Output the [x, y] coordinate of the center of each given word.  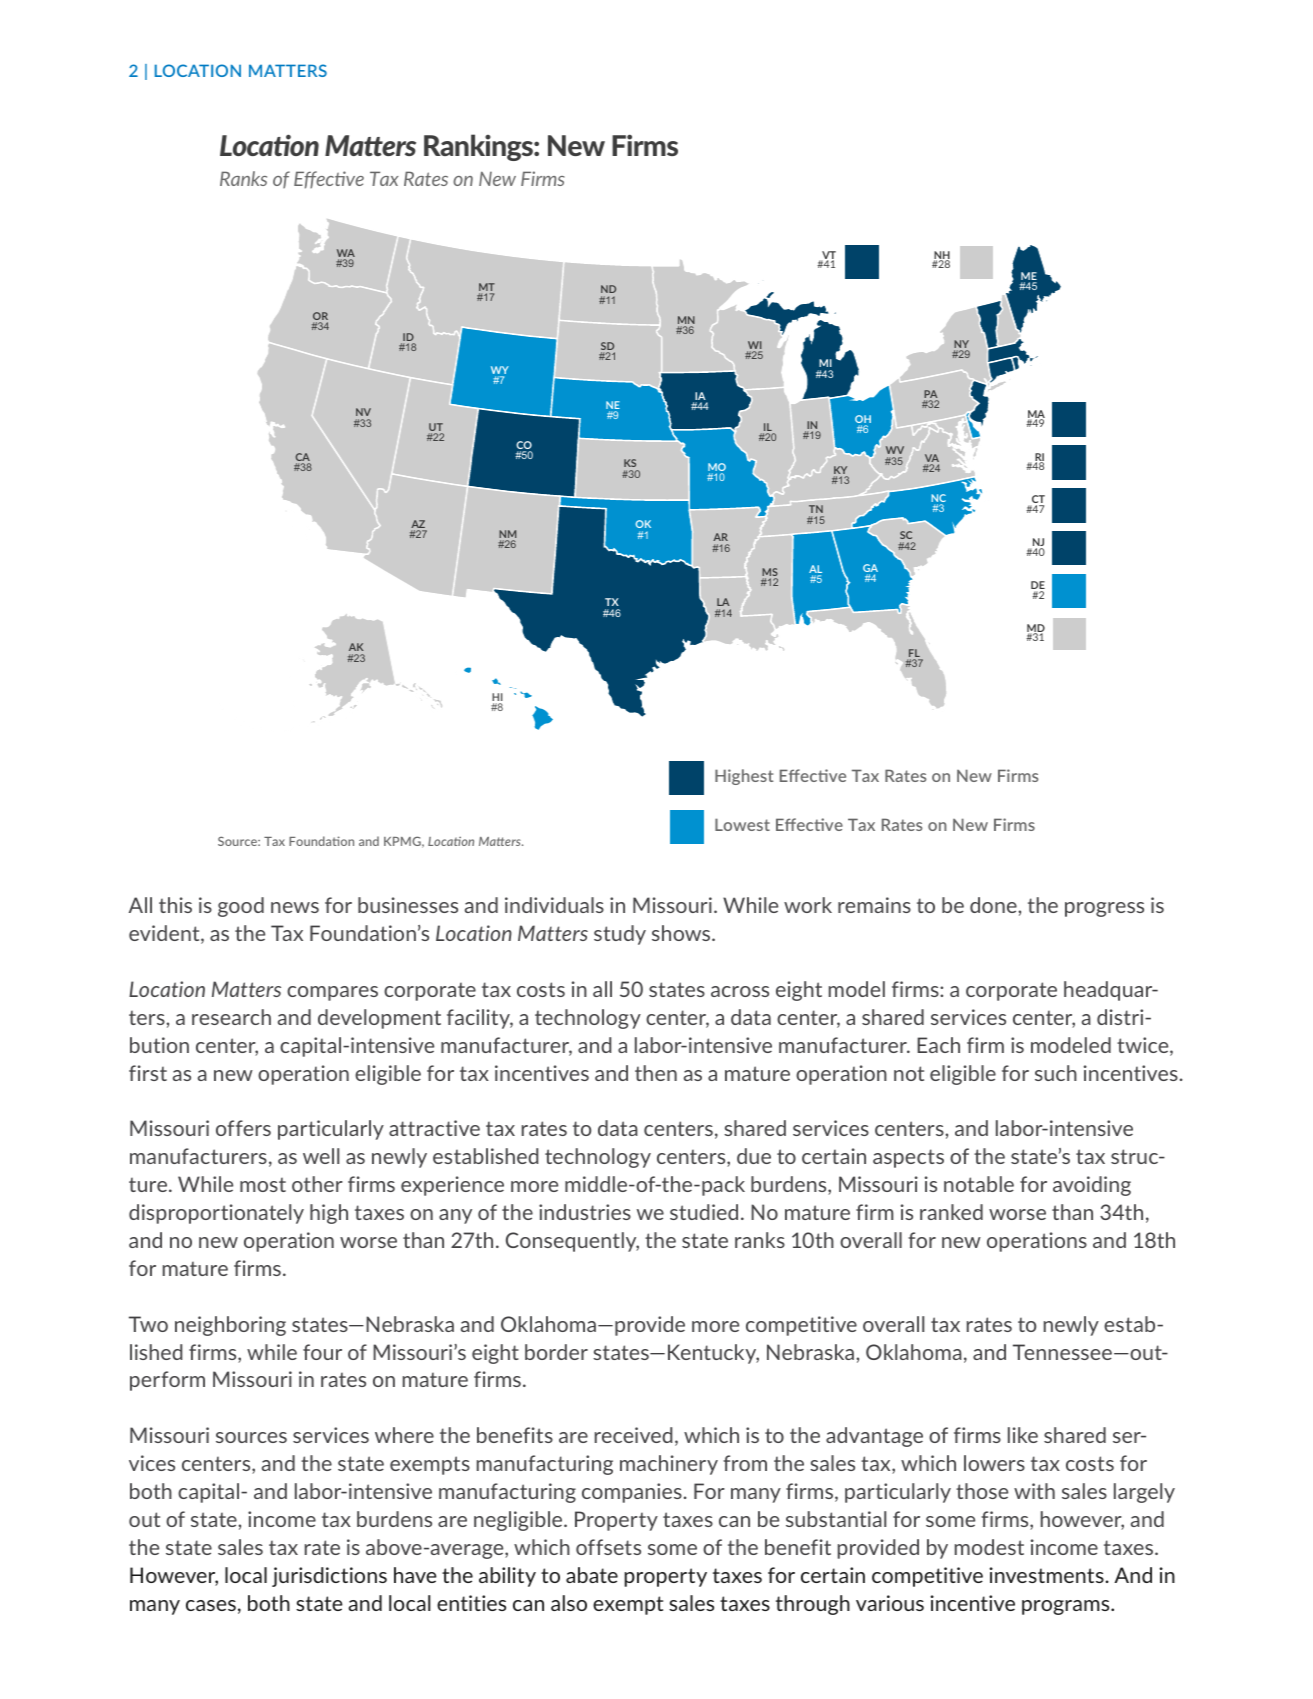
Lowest [742, 824]
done [994, 905]
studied [704, 1212]
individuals [554, 905]
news [295, 907]
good [241, 907]
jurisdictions [329, 1577]
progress [1104, 909]
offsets [608, 1547]
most [263, 1184]
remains [874, 905]
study [620, 935]
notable [979, 1184]
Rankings [479, 147]
